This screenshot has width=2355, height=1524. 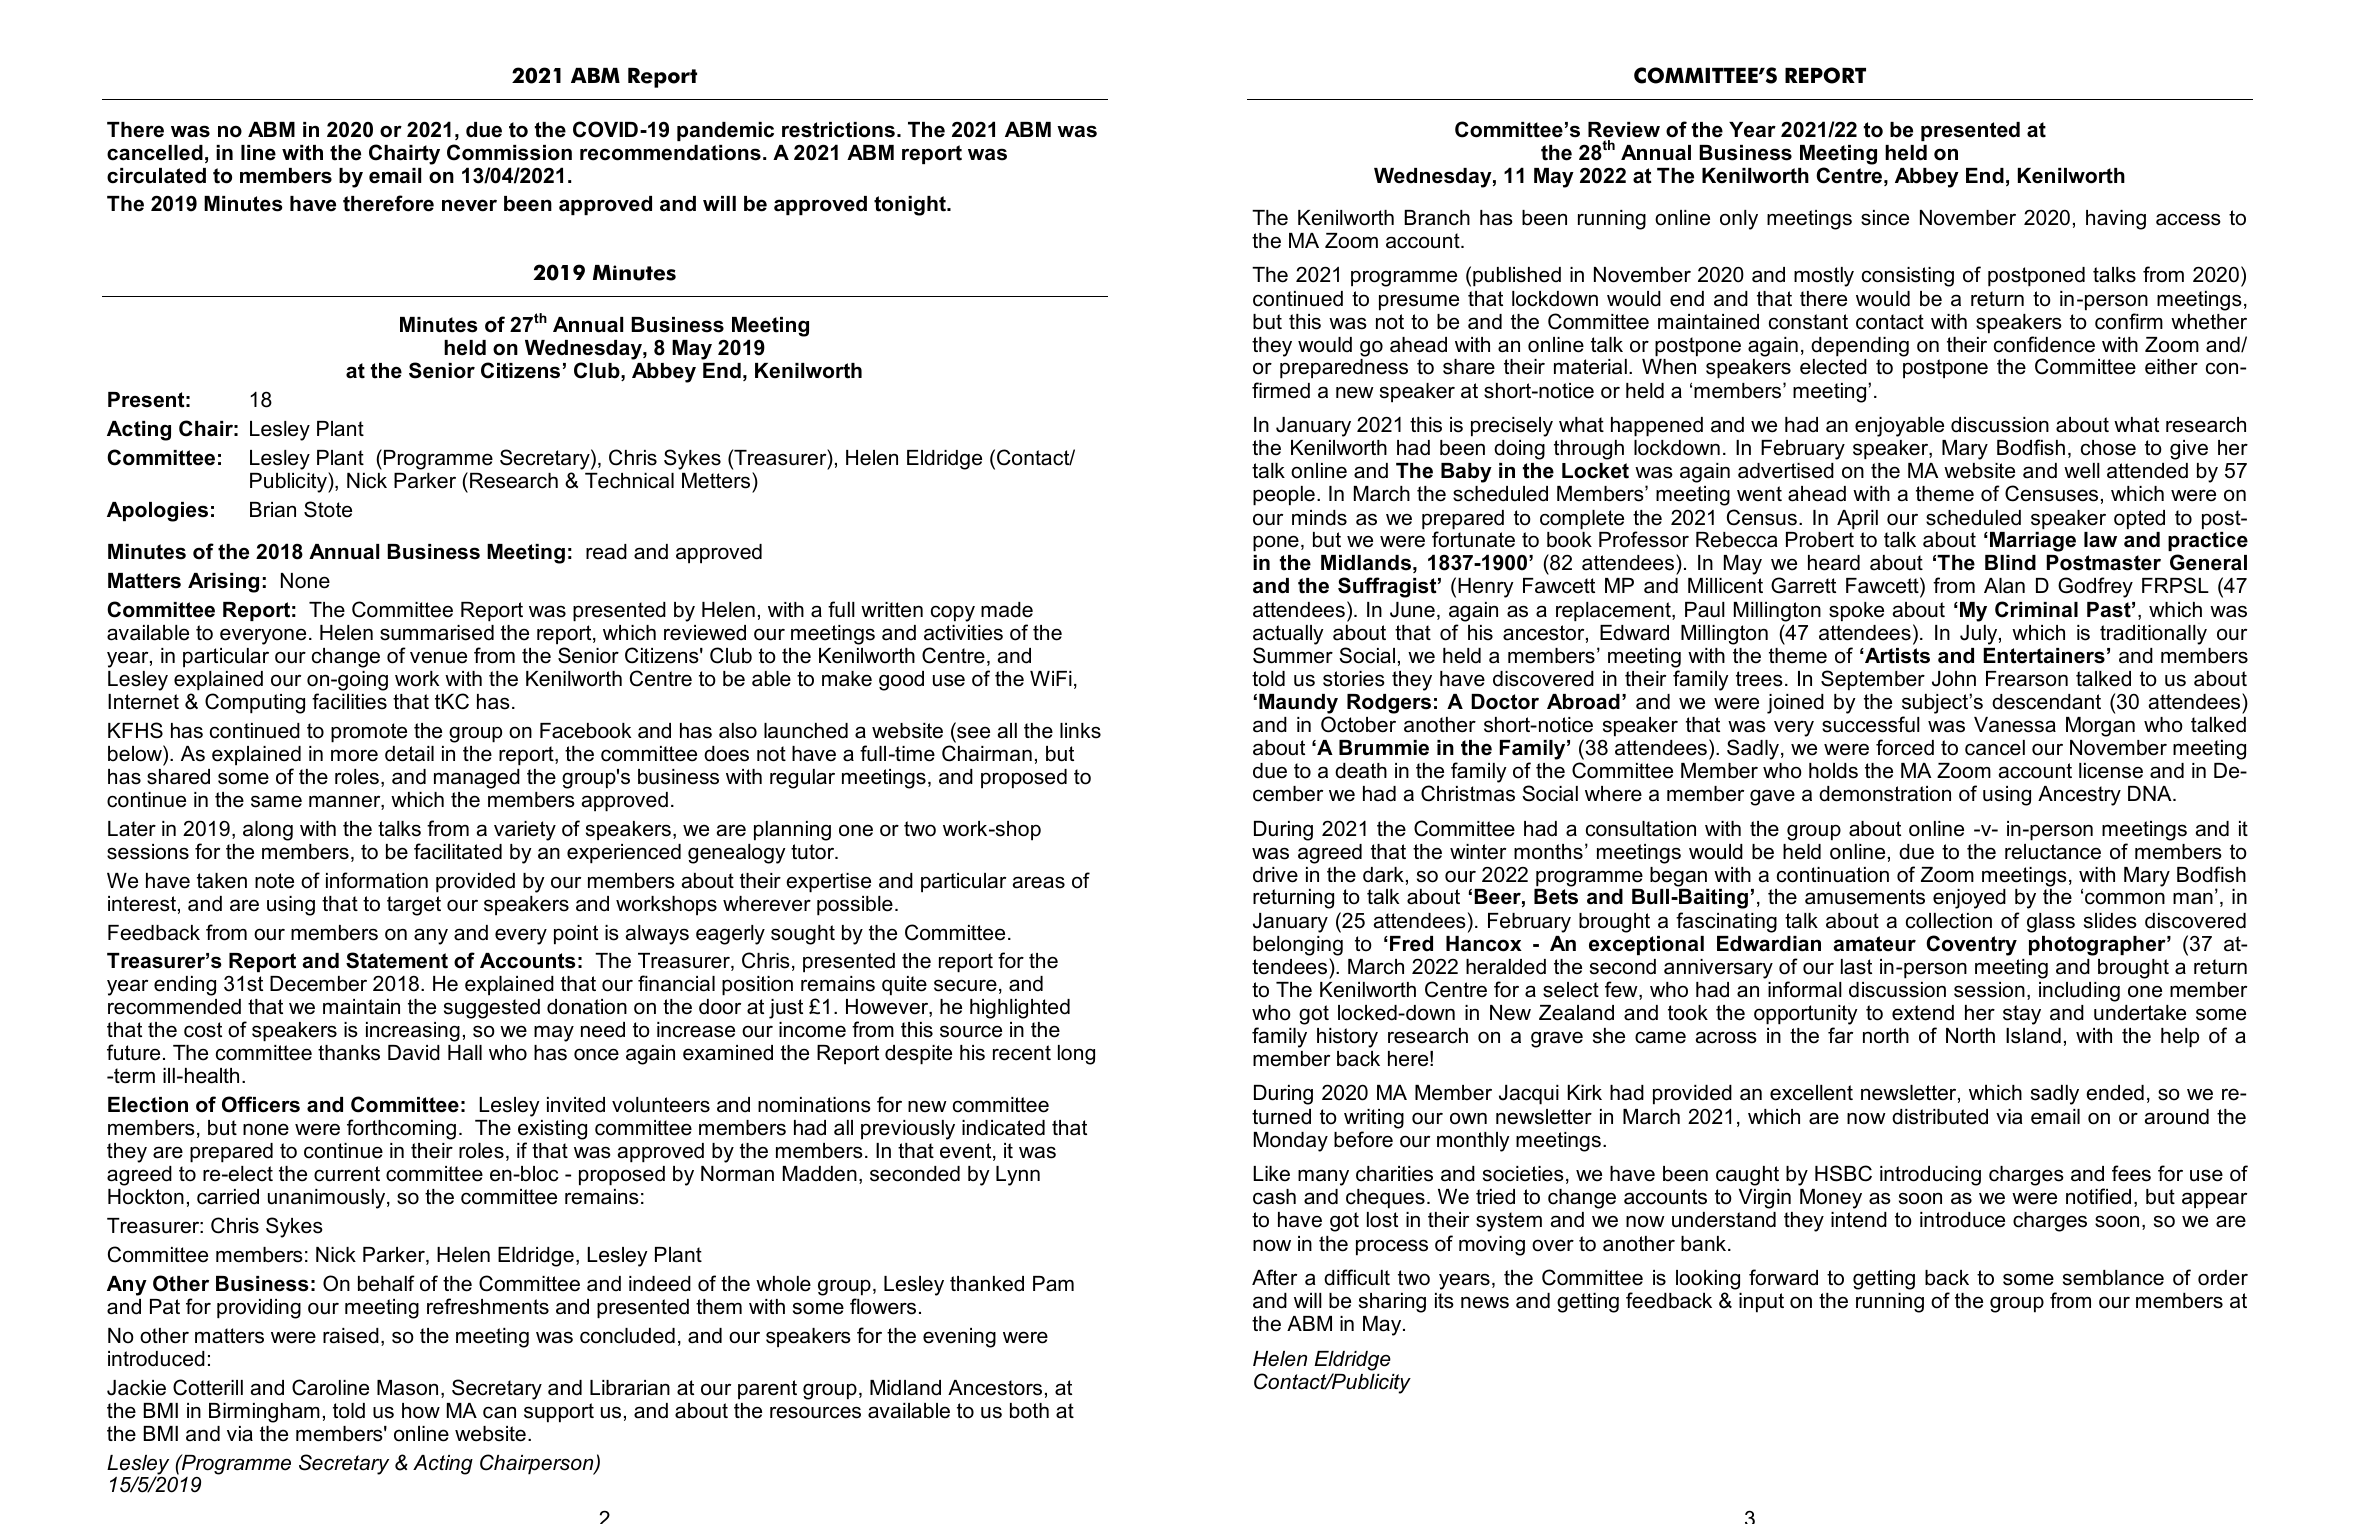 What do you see at coordinates (407, 1388) in the screenshot?
I see `Mason` at bounding box center [407, 1388].
